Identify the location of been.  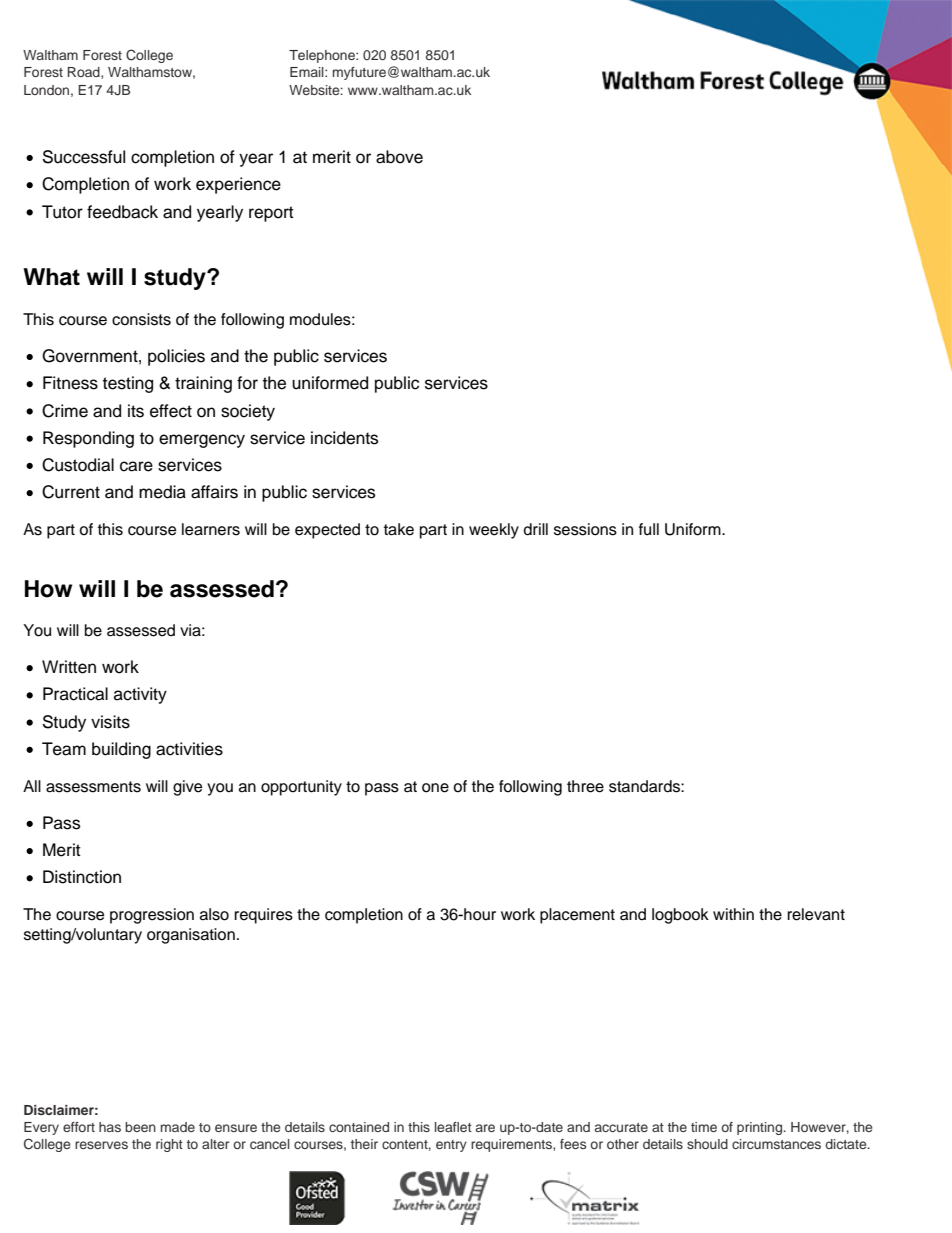
(140, 1127).
